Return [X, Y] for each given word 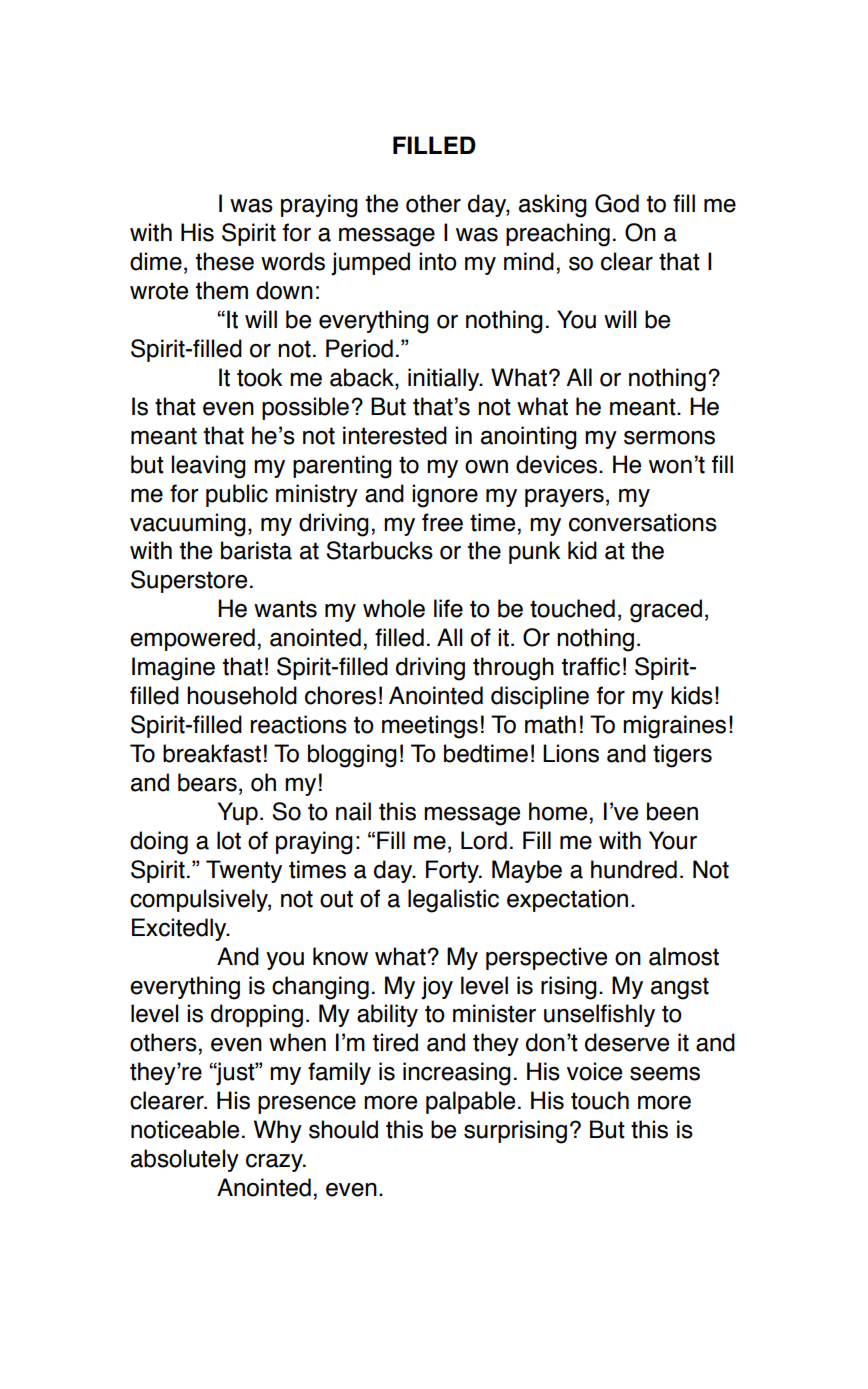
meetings [430, 727]
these [225, 261]
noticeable [185, 1129]
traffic [591, 666]
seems [665, 1073]
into [438, 261]
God [617, 203]
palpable [470, 1102]
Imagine [173, 669]
